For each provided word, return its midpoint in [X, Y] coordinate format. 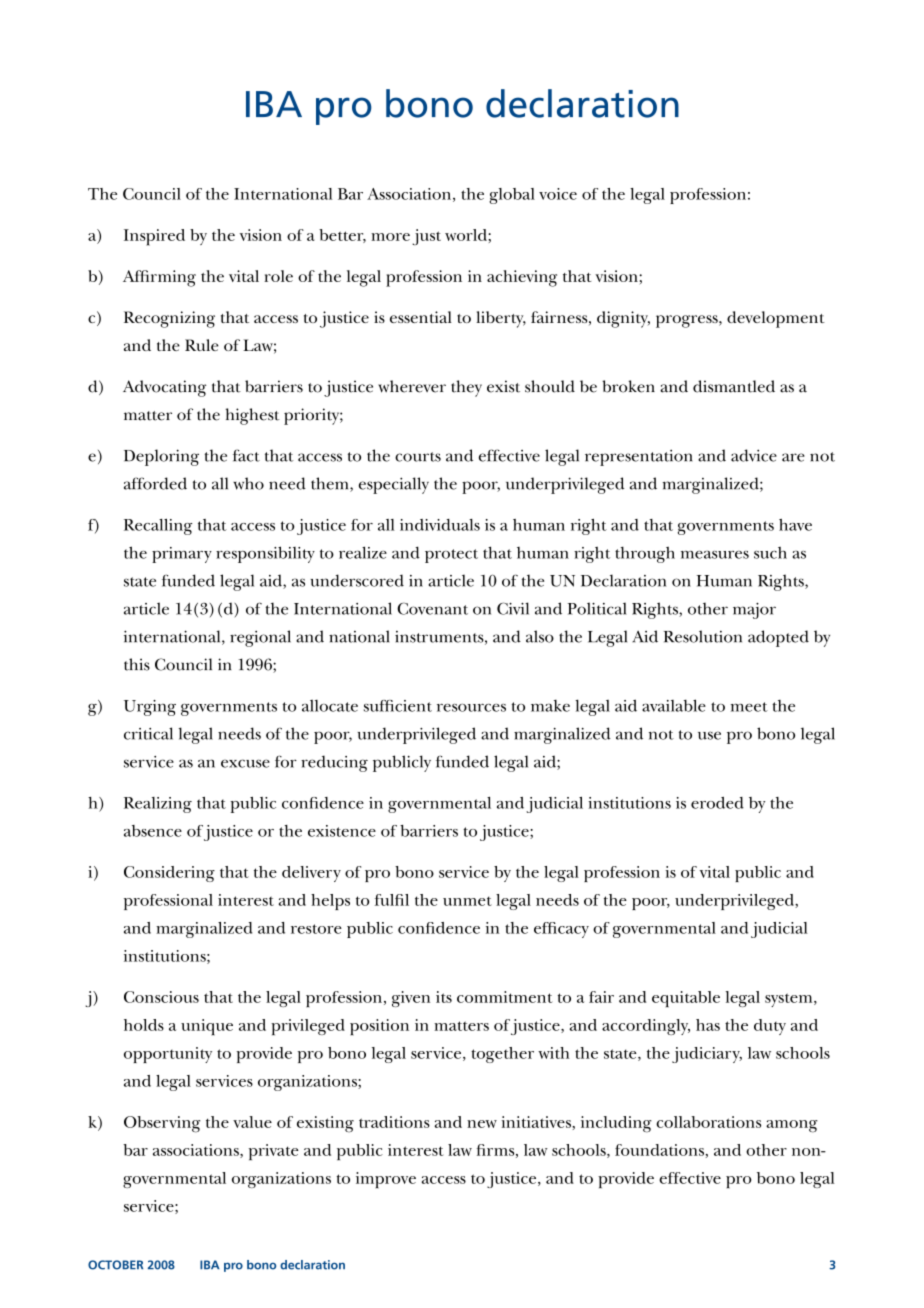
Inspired [154, 237]
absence [153, 831]
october [115, 1265]
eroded [717, 803]
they [466, 388]
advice [754, 455]
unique [207, 1027]
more [390, 237]
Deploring [161, 457]
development [776, 319]
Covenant [432, 608]
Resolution [703, 636]
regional [260, 638]
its [444, 997]
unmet [467, 901]
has [708, 1025]
